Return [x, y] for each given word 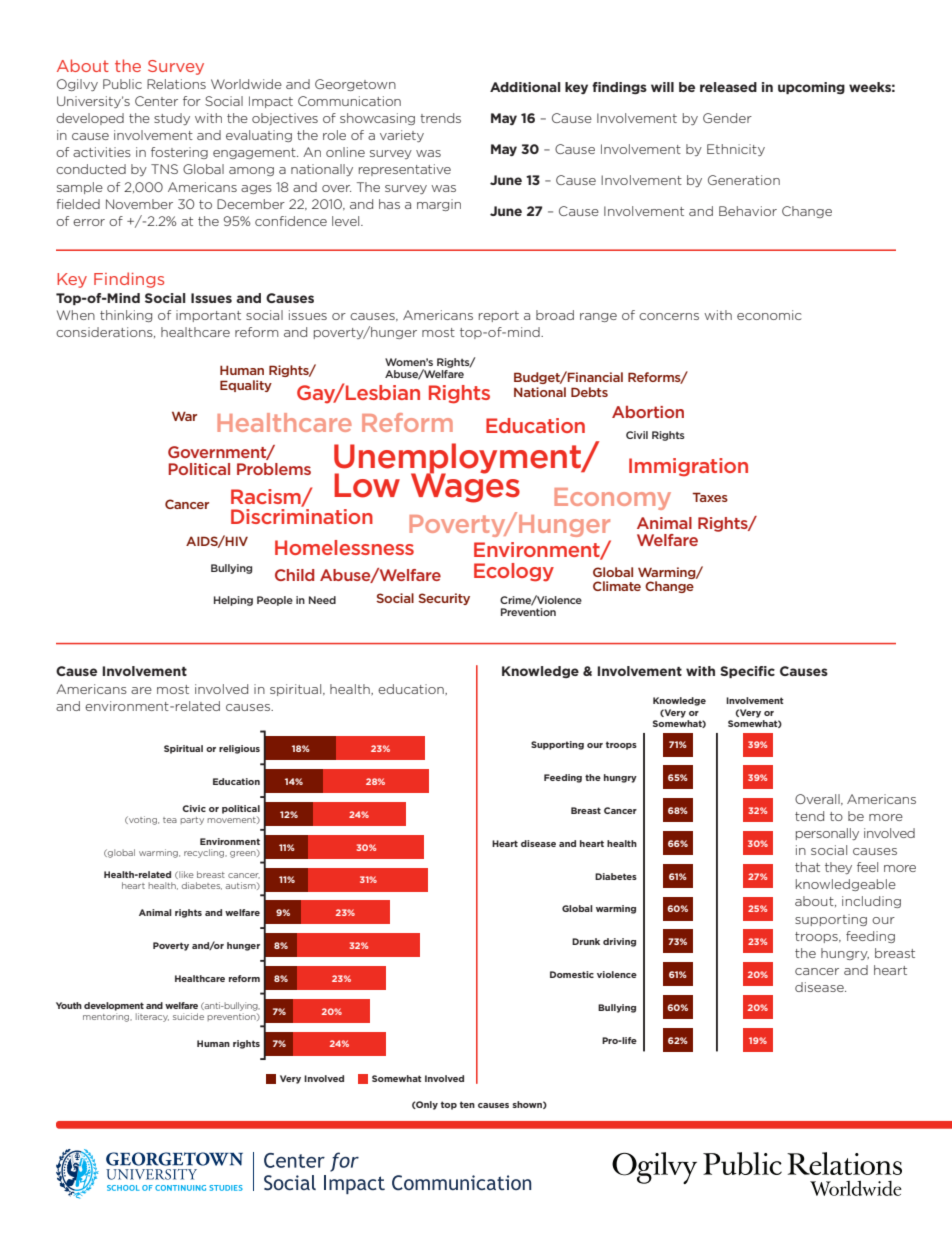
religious [239, 749]
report [499, 316]
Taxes [710, 497]
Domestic [572, 974]
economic [769, 315]
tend [809, 816]
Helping [233, 601]
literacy [152, 1017]
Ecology [514, 572]
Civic [194, 808]
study [172, 119]
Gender [727, 118]
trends [440, 118]
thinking [126, 316]
